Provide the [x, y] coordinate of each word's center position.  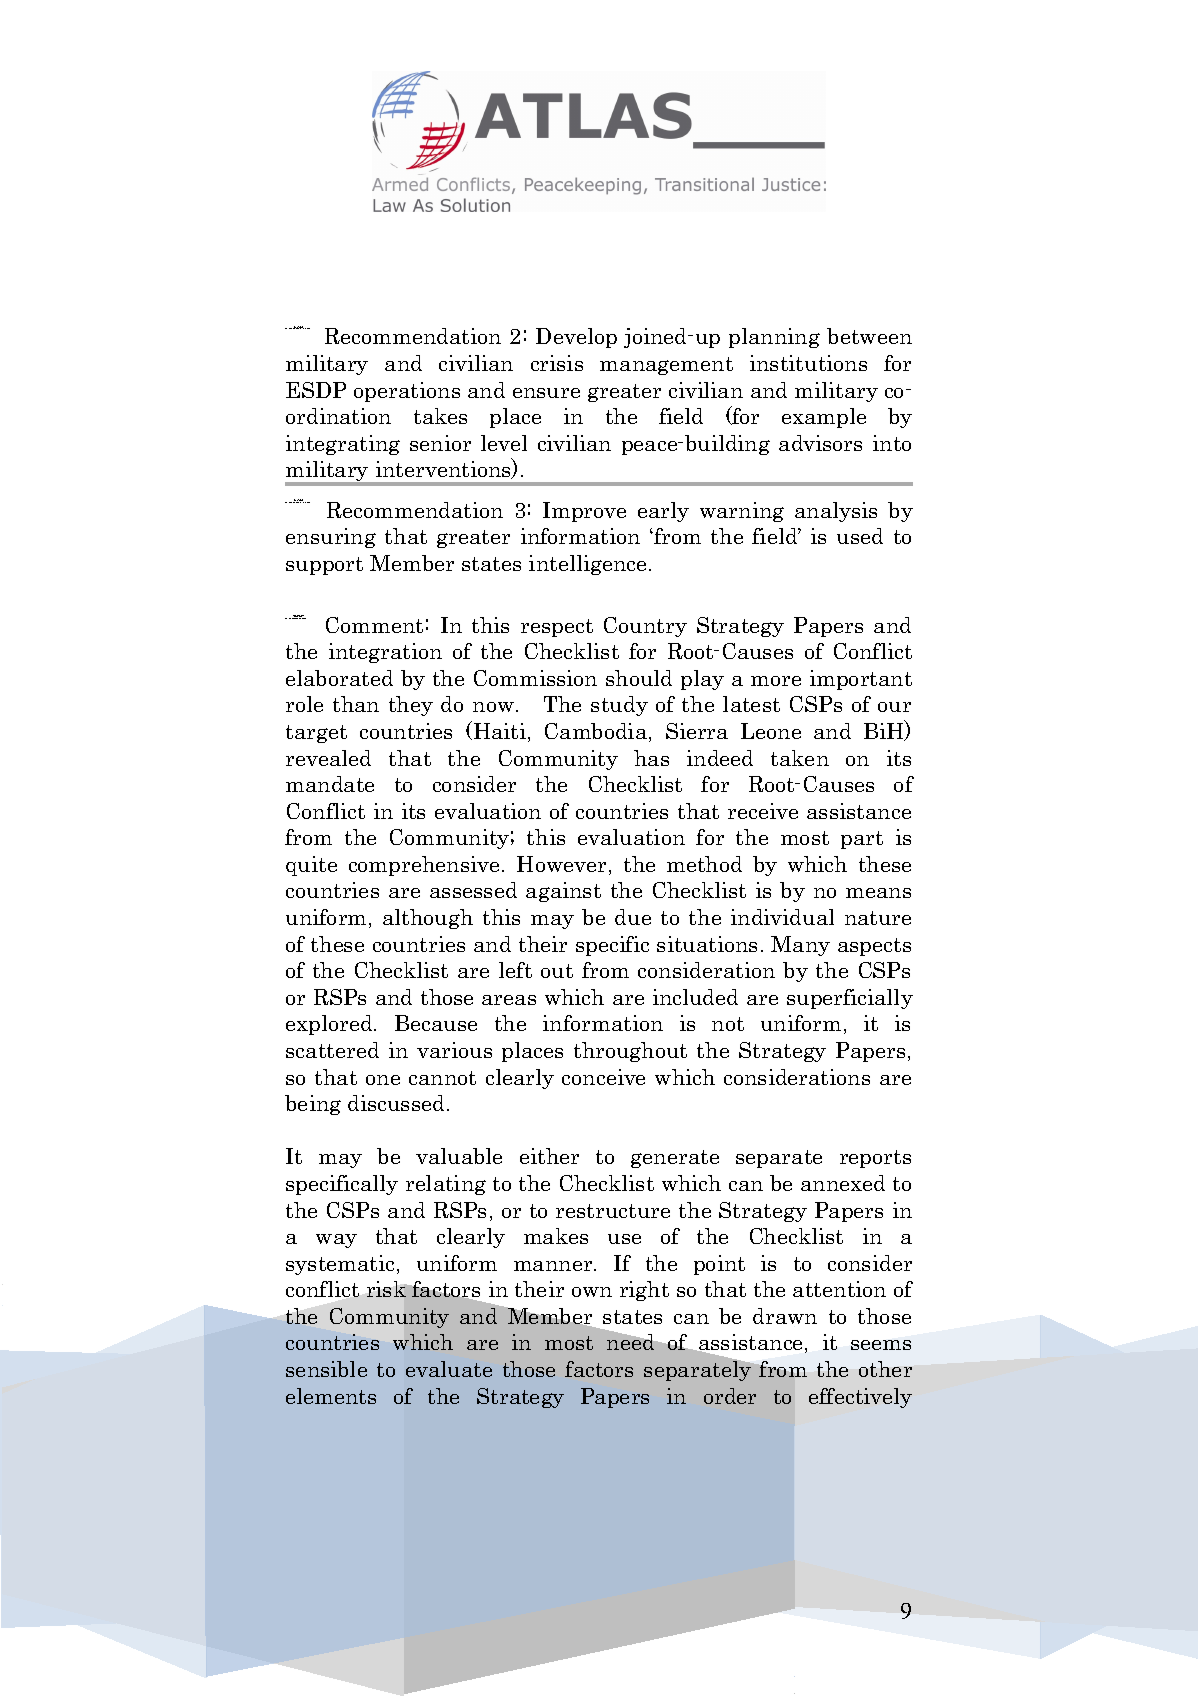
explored [330, 1025]
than [356, 704]
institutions [808, 363]
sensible [326, 1369]
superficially [850, 999]
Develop [576, 338]
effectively [860, 1398]
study [619, 706]
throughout [630, 1052]
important [861, 680]
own [592, 1292]
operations [407, 392]
